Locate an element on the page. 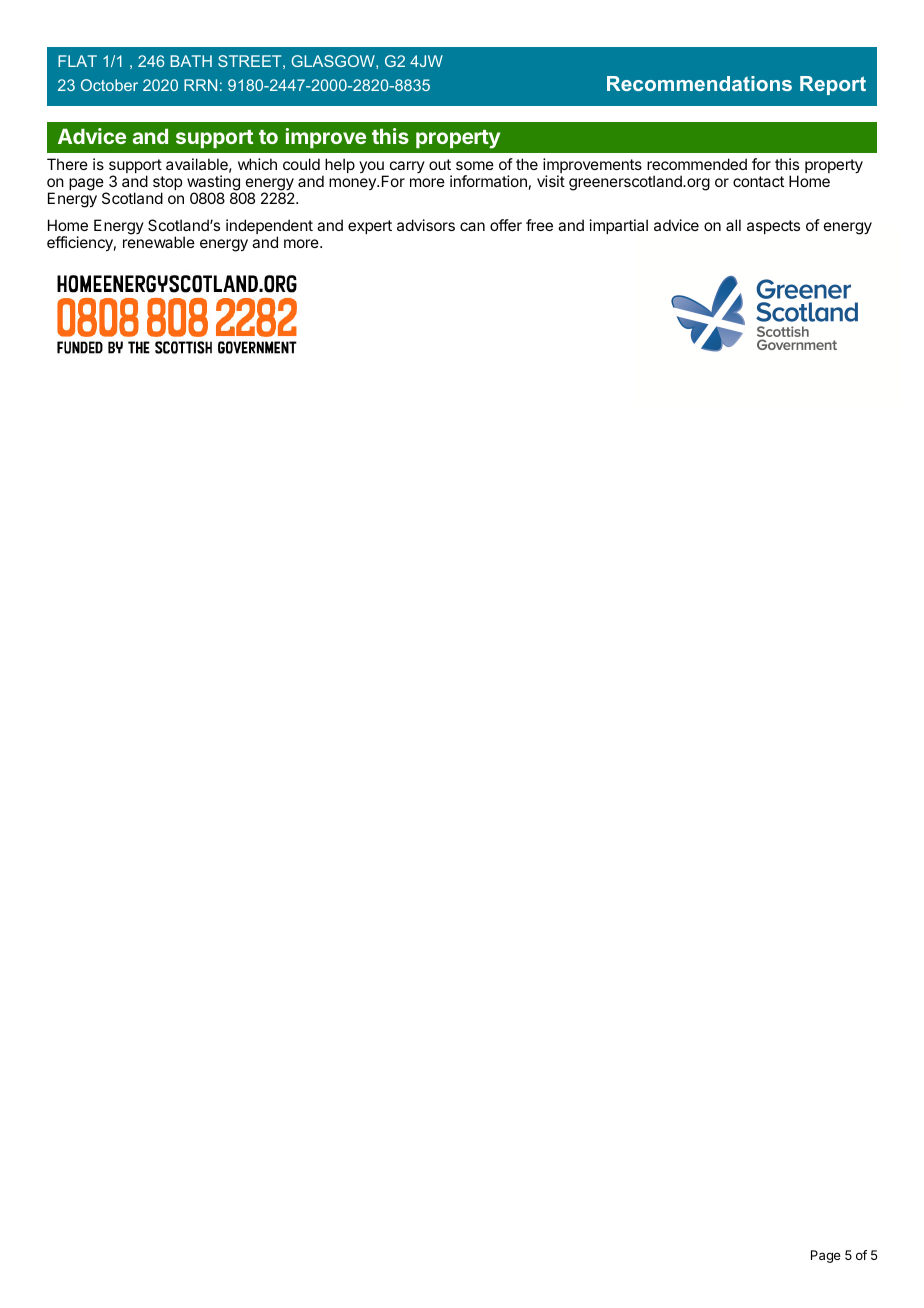 The height and width of the image is (1308, 924). Recommendations is located at coordinates (699, 83).
